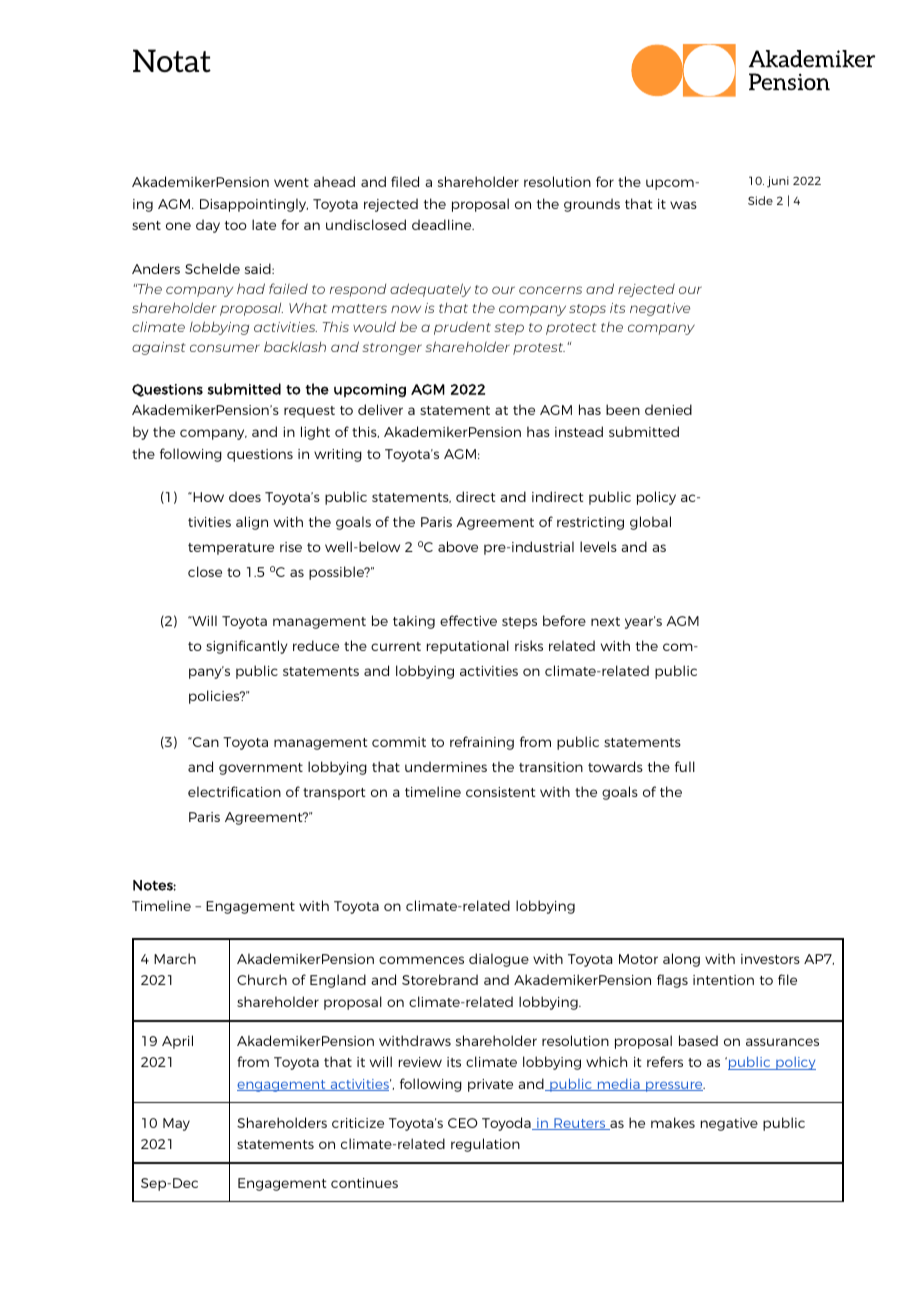 The height and width of the screenshot is (1308, 924). What do you see at coordinates (685, 766) in the screenshot?
I see `full` at bounding box center [685, 766].
